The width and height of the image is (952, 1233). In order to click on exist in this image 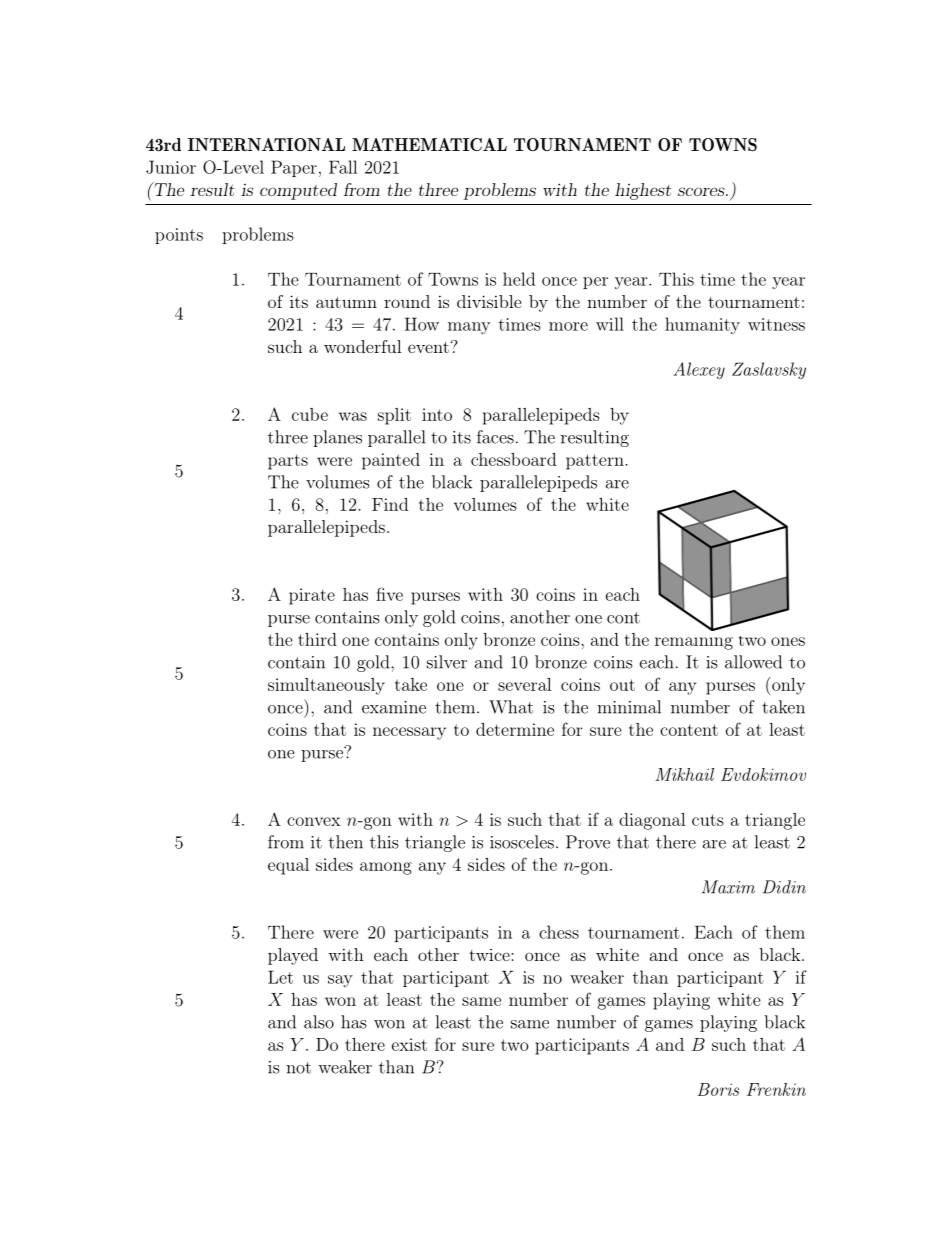, I will do `click(409, 1044)`.
